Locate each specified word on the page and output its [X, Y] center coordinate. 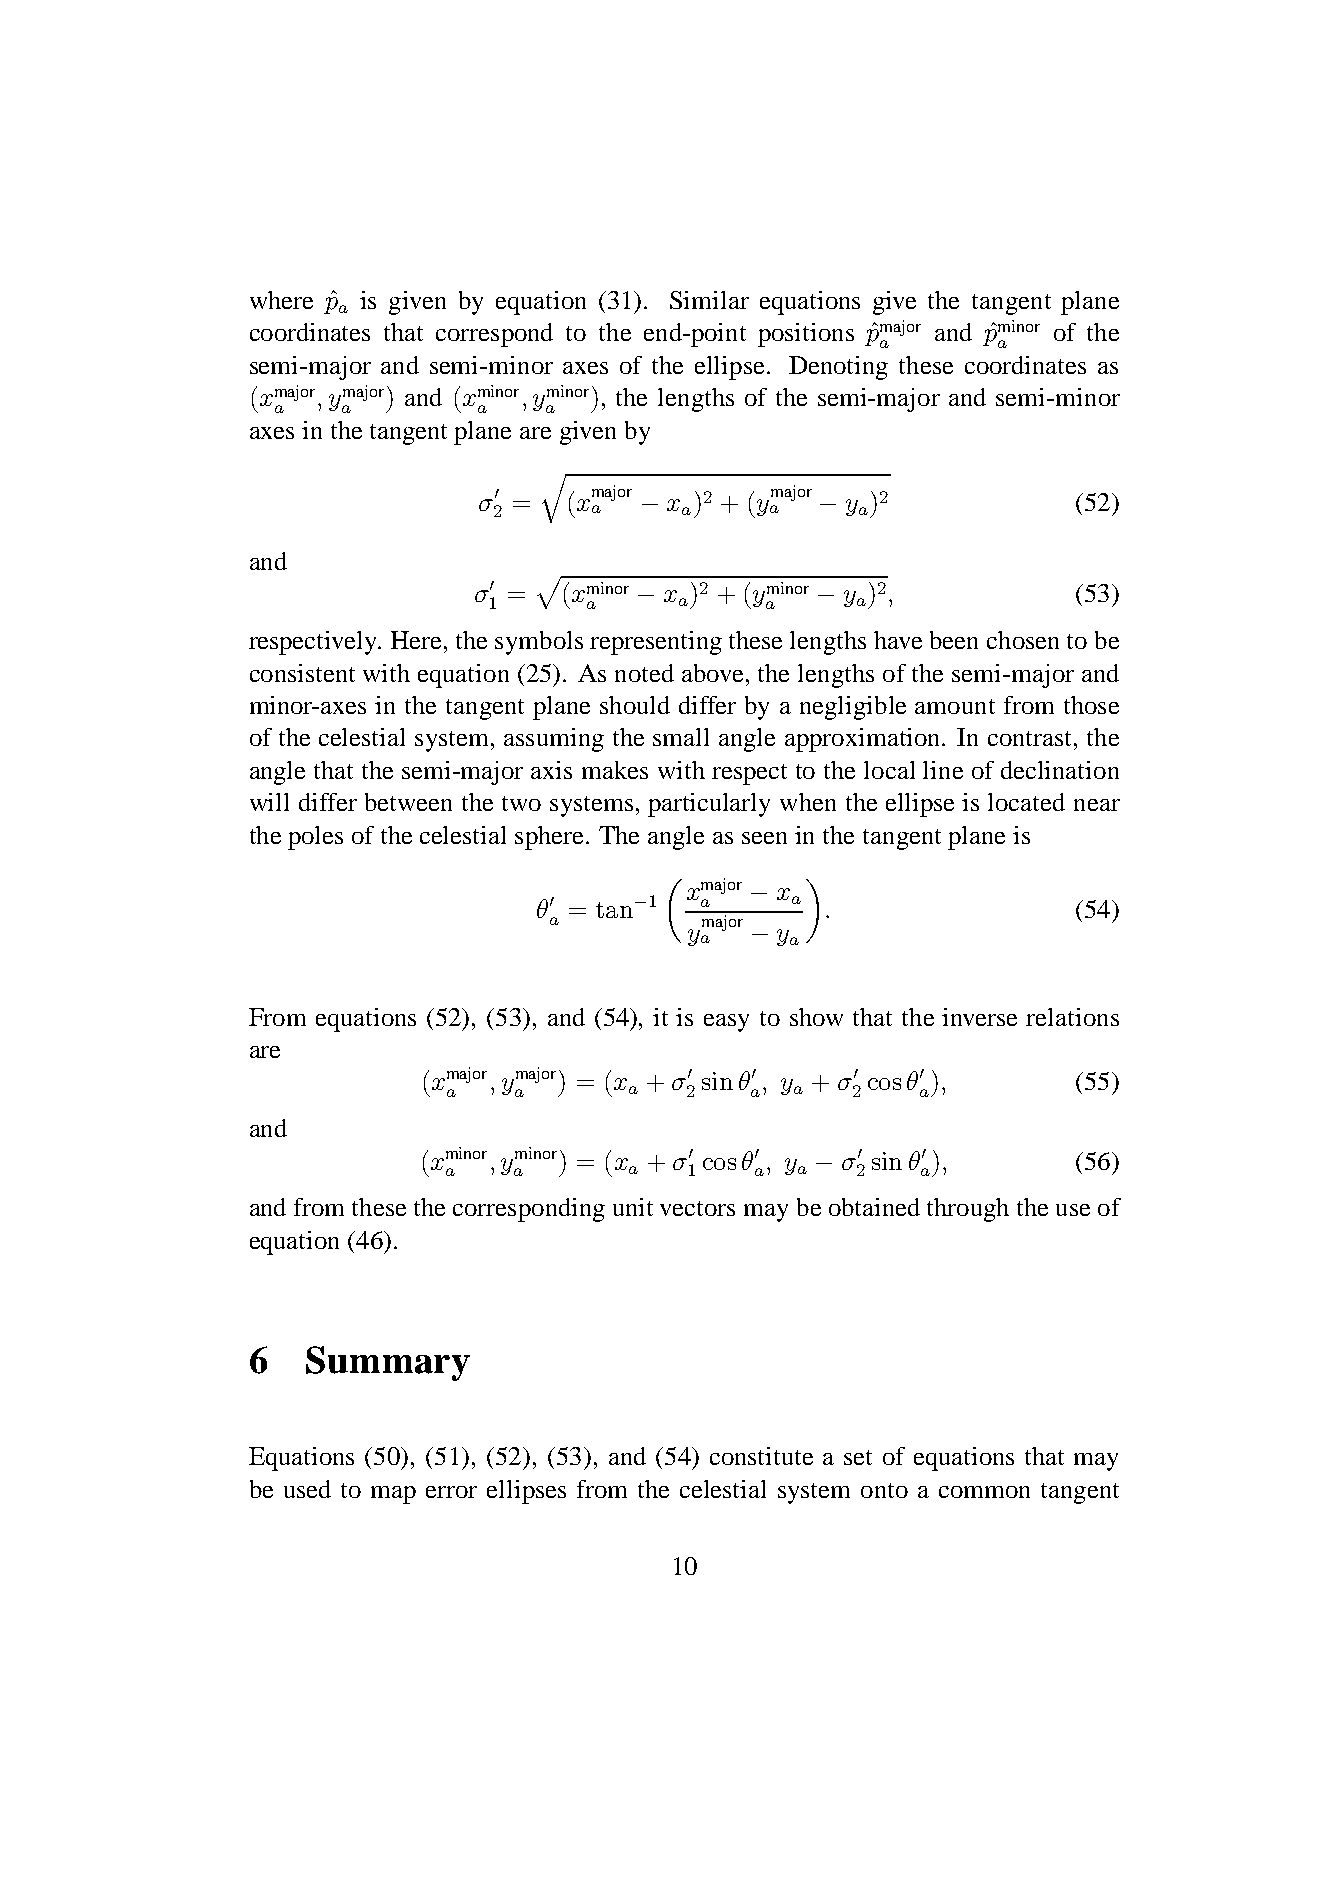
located [1026, 802]
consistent [302, 673]
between [408, 802]
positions [806, 335]
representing [656, 643]
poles [315, 838]
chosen [1023, 640]
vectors [697, 1208]
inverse [979, 1017]
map [393, 1495]
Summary [388, 1363]
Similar [709, 300]
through [968, 1210]
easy [726, 1023]
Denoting [838, 368]
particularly [709, 805]
